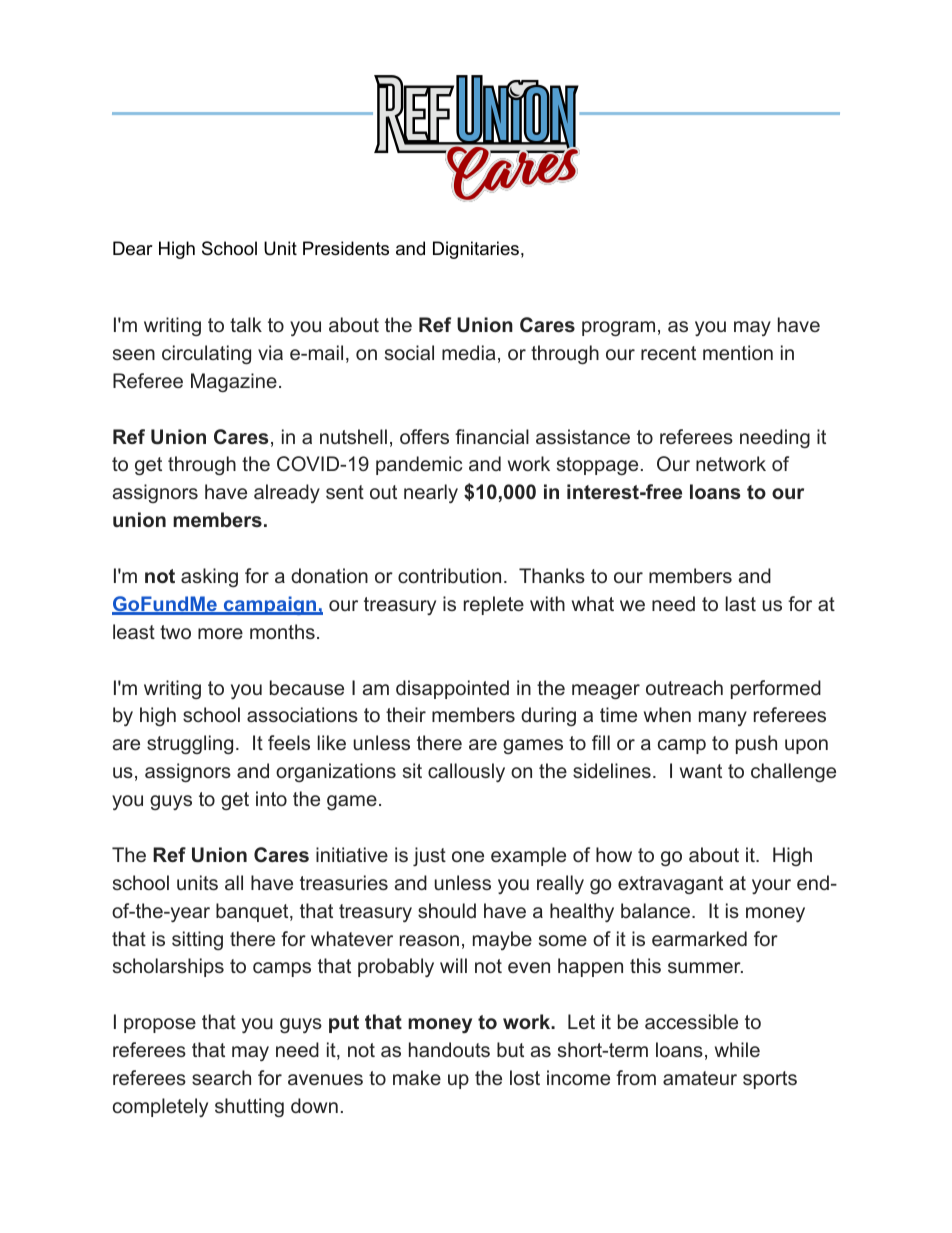 This document has width=952, height=1233. I want to click on mention, so click(738, 352).
